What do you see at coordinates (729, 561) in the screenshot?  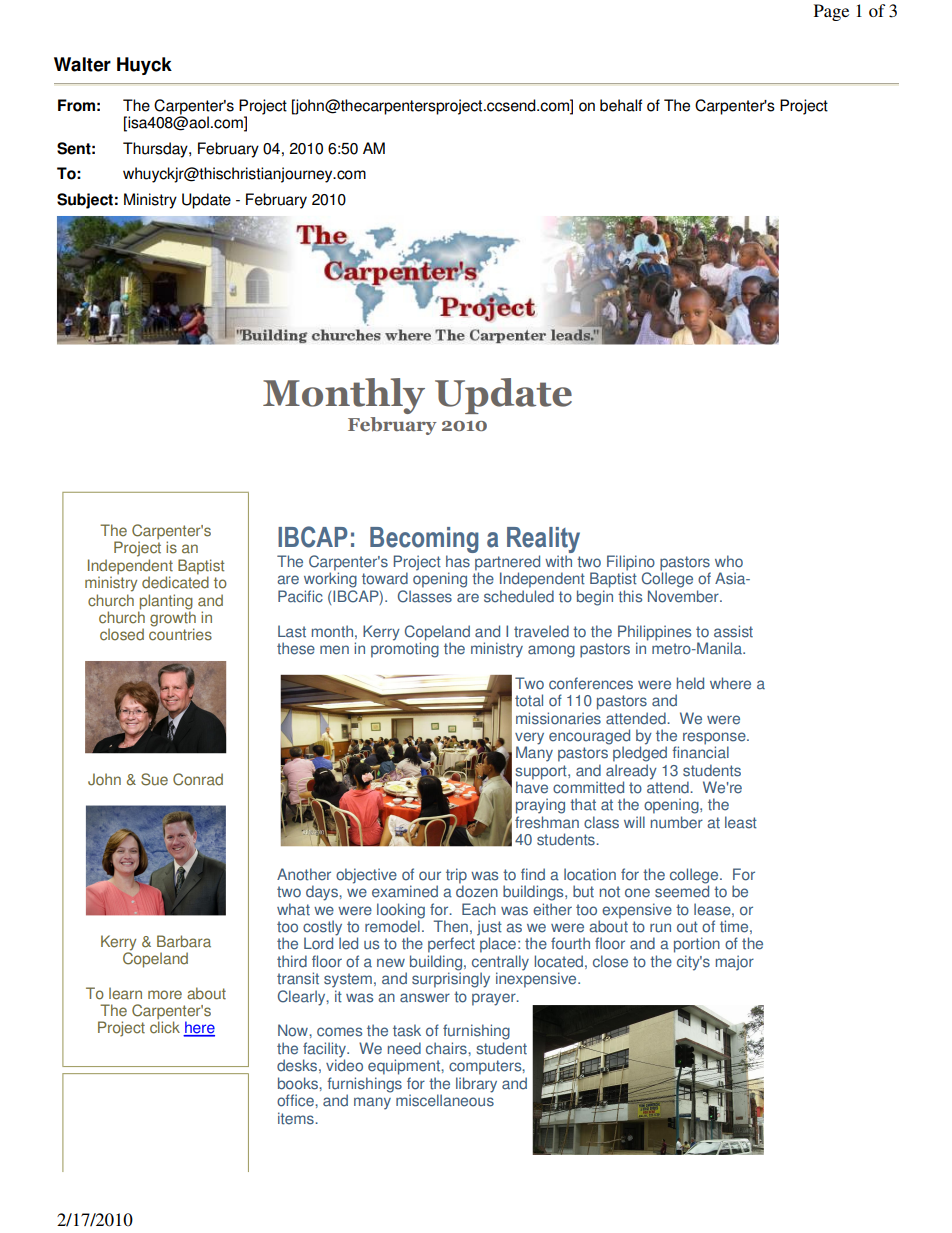 I see `who` at bounding box center [729, 561].
